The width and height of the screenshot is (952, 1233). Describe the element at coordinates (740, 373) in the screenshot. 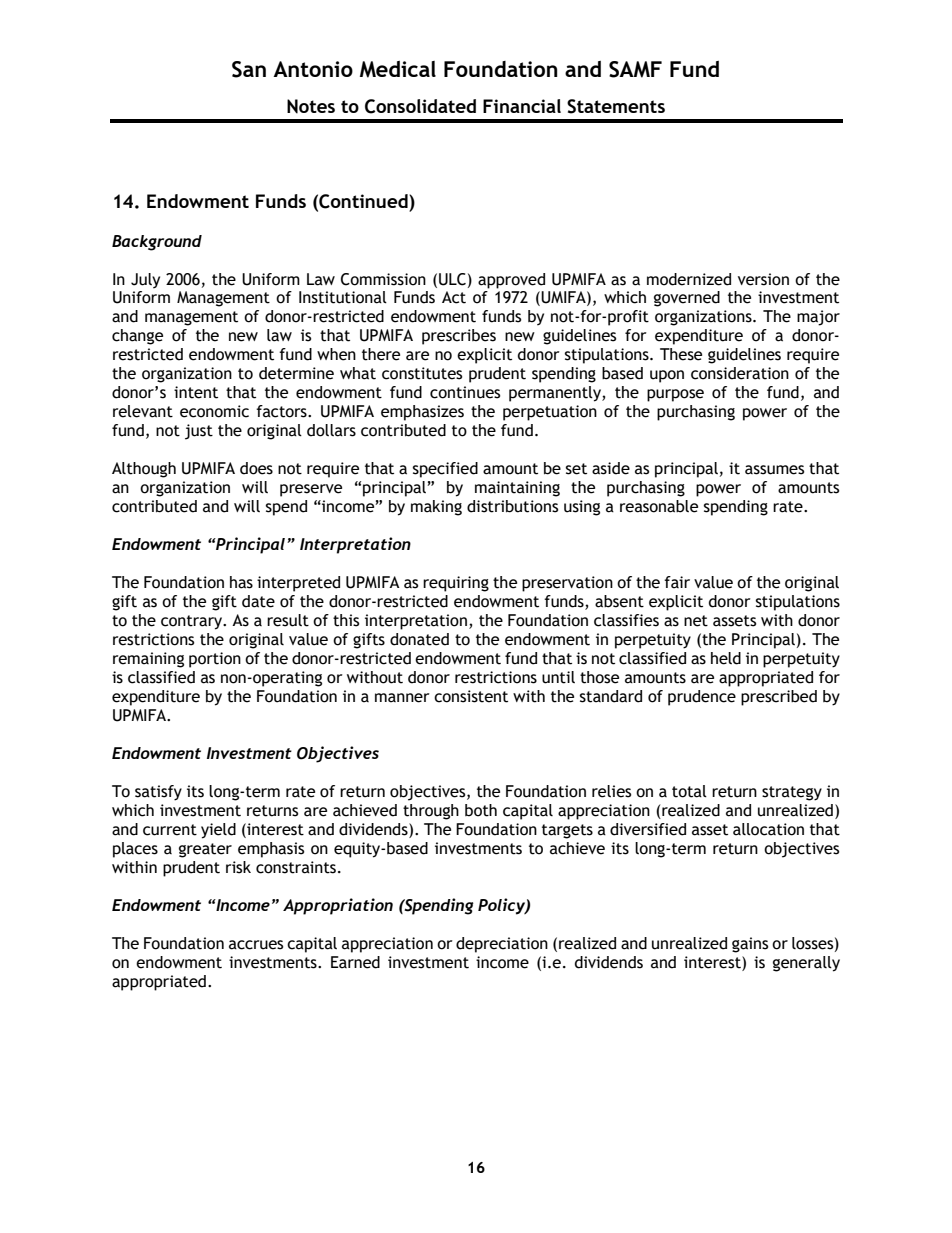

I see `consideration` at that location.
